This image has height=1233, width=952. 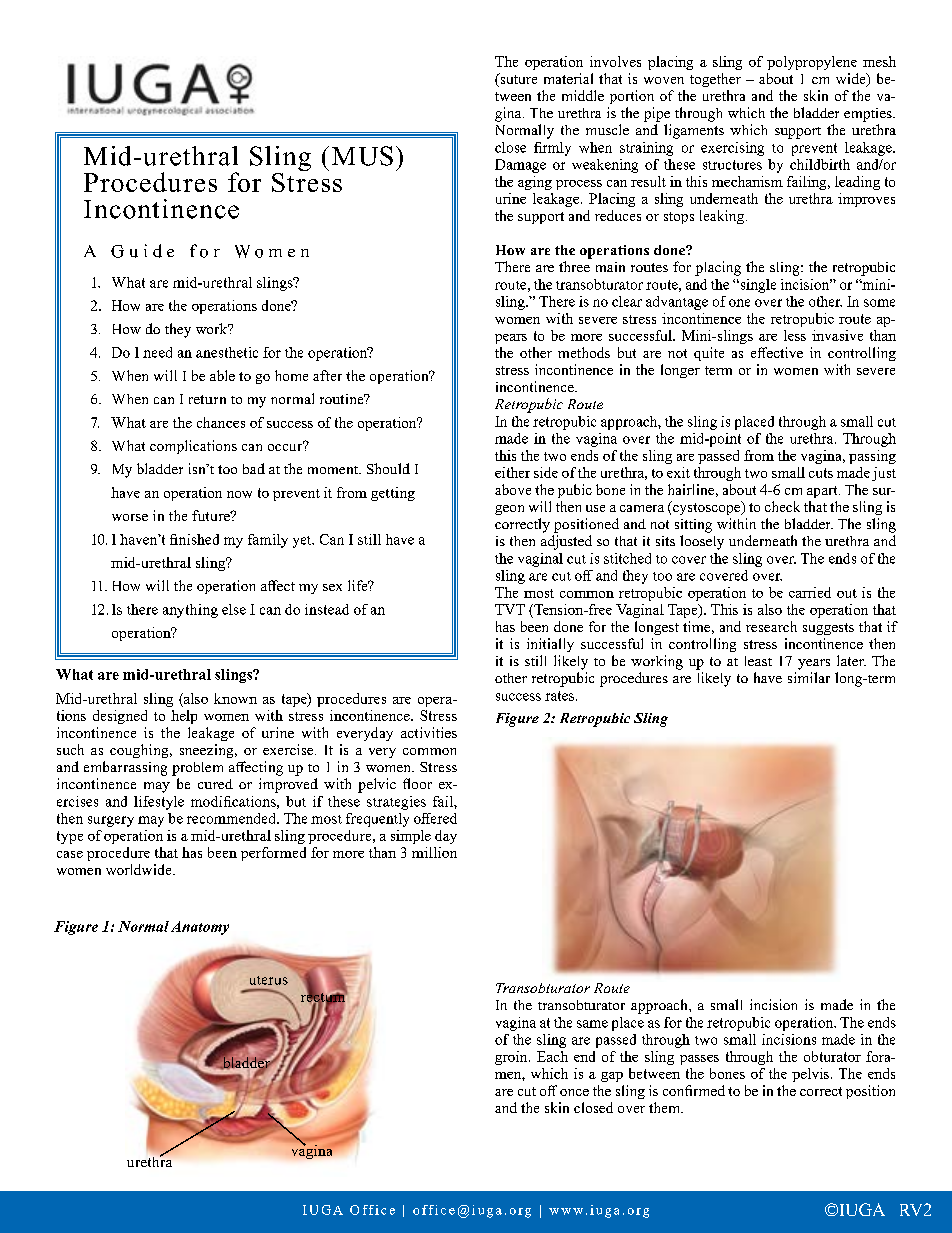 What do you see at coordinates (517, 80) in the image?
I see `suture` at bounding box center [517, 80].
